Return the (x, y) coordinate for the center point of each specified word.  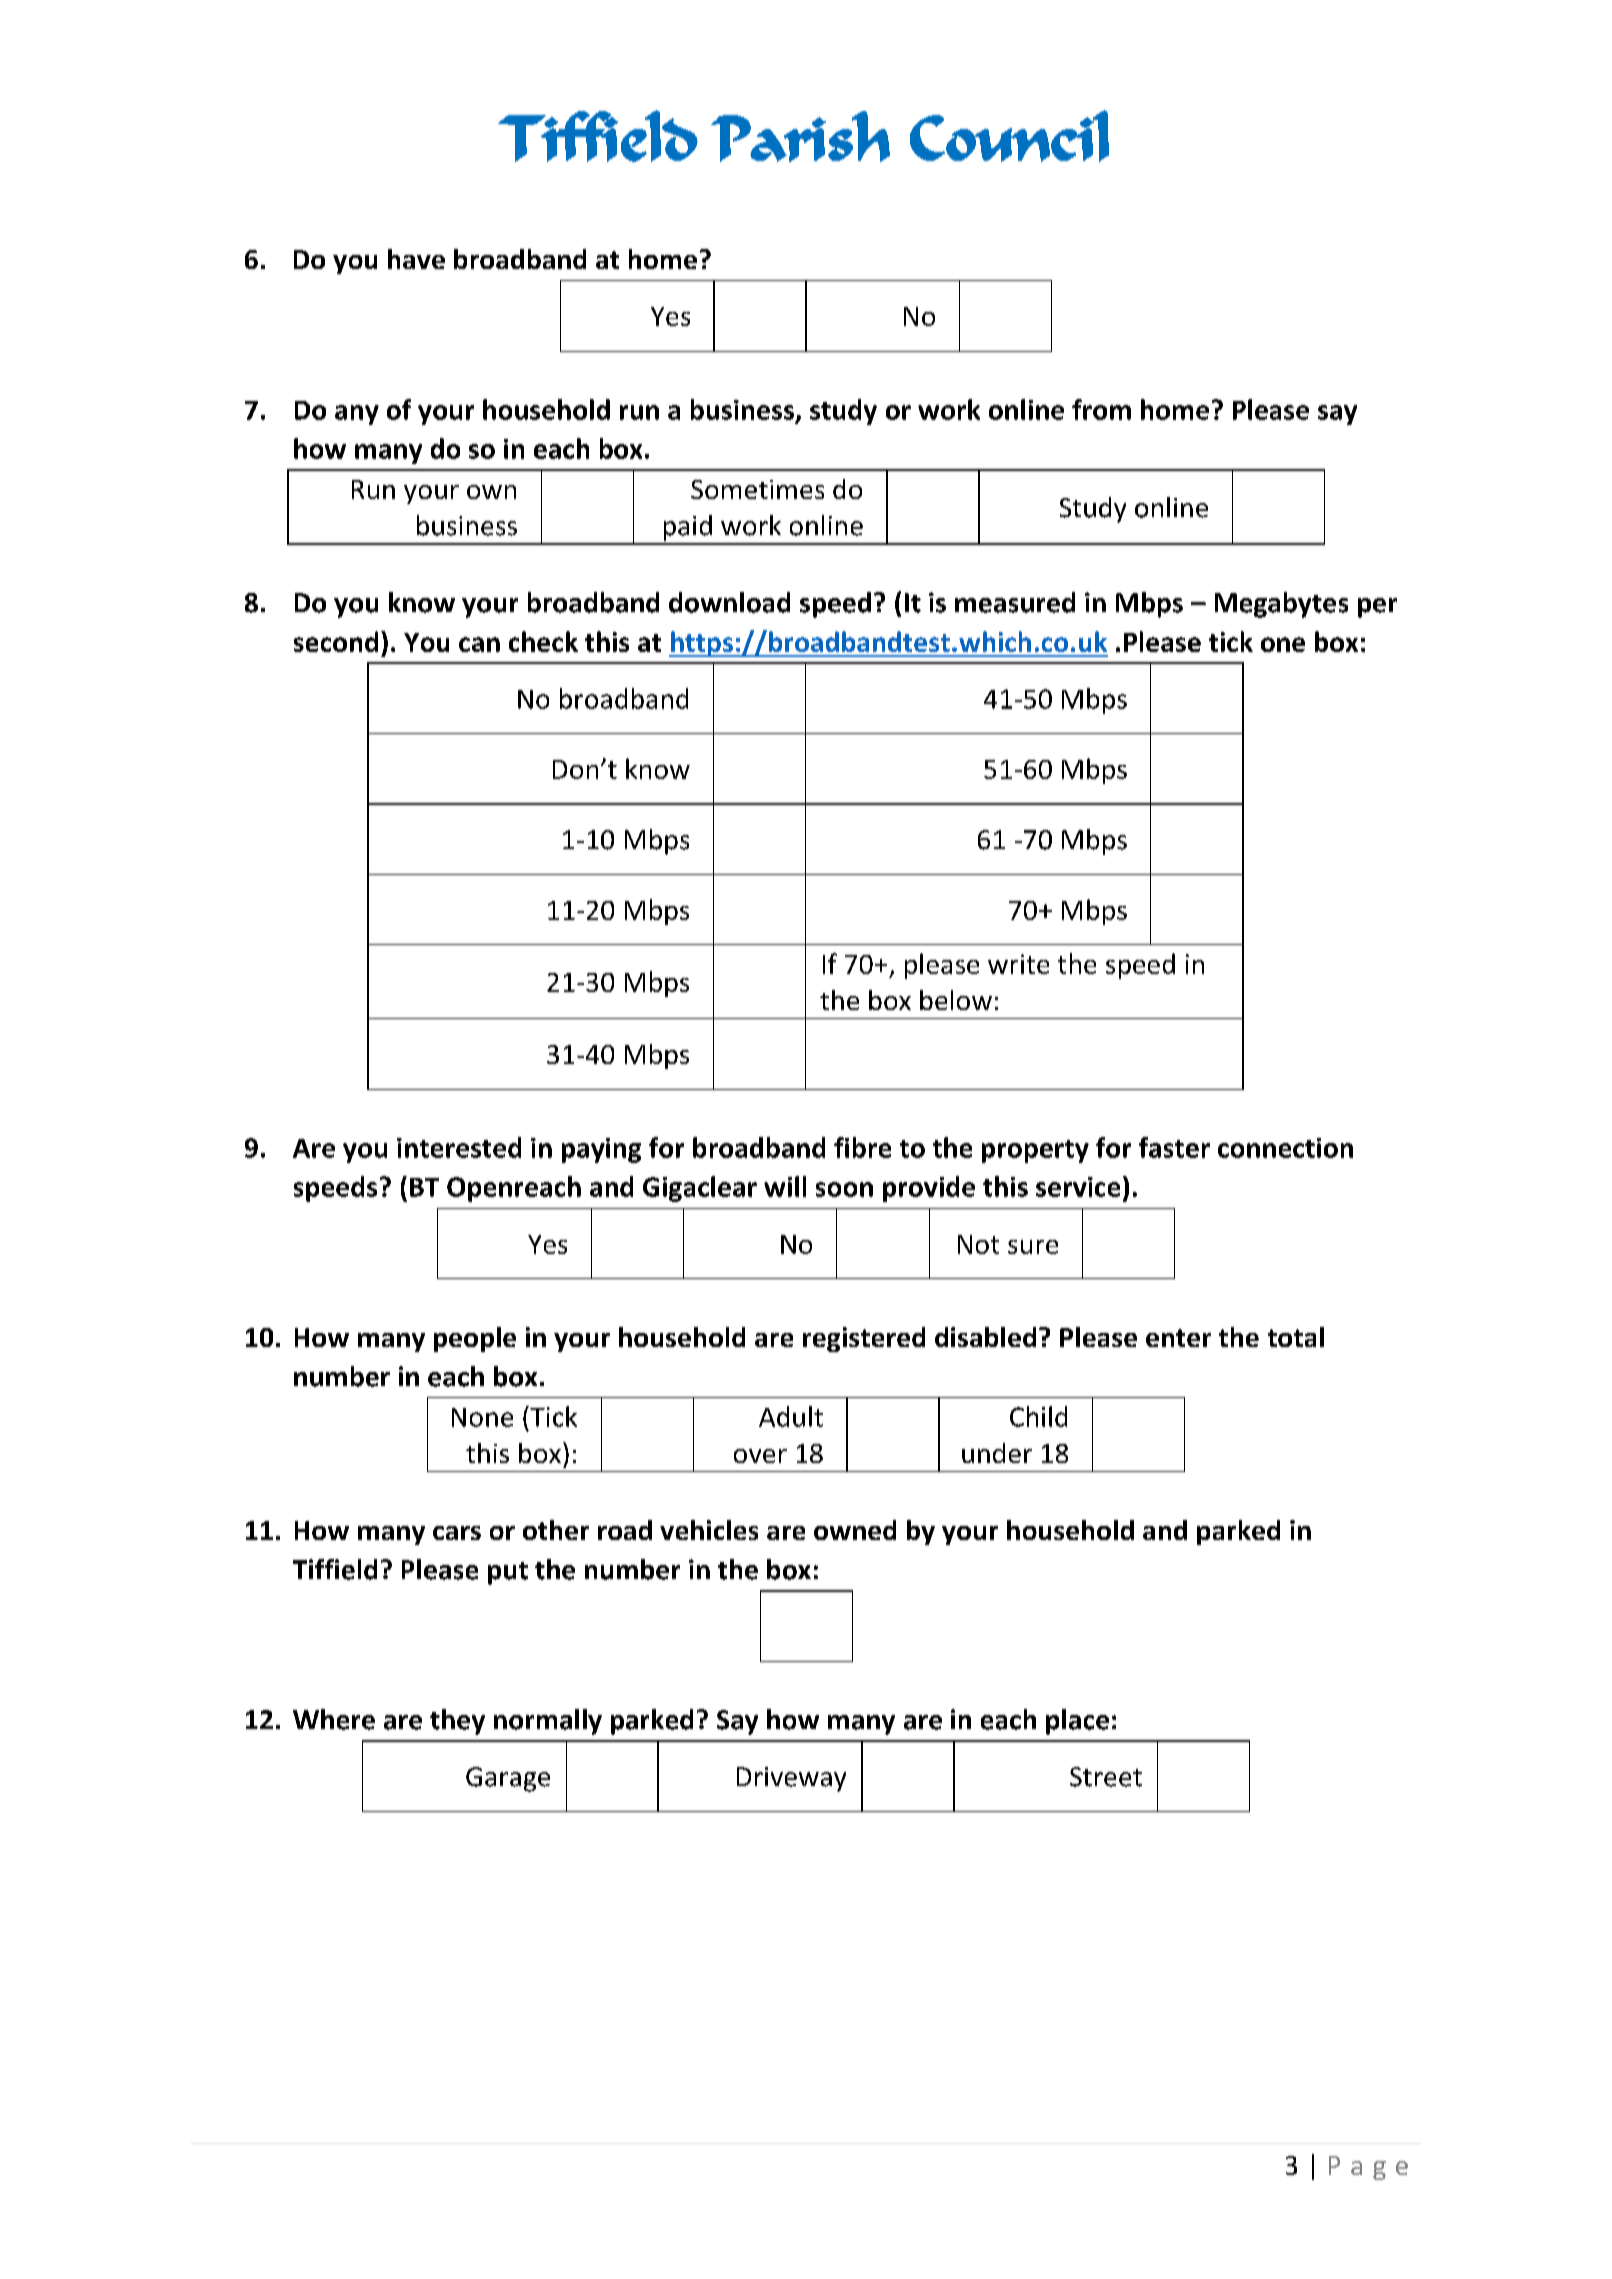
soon (844, 1189)
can (479, 644)
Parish (800, 136)
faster (1174, 1147)
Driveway (791, 1779)
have (416, 259)
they (457, 1722)
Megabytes (1281, 605)
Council (1009, 136)
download (729, 602)
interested (459, 1147)
